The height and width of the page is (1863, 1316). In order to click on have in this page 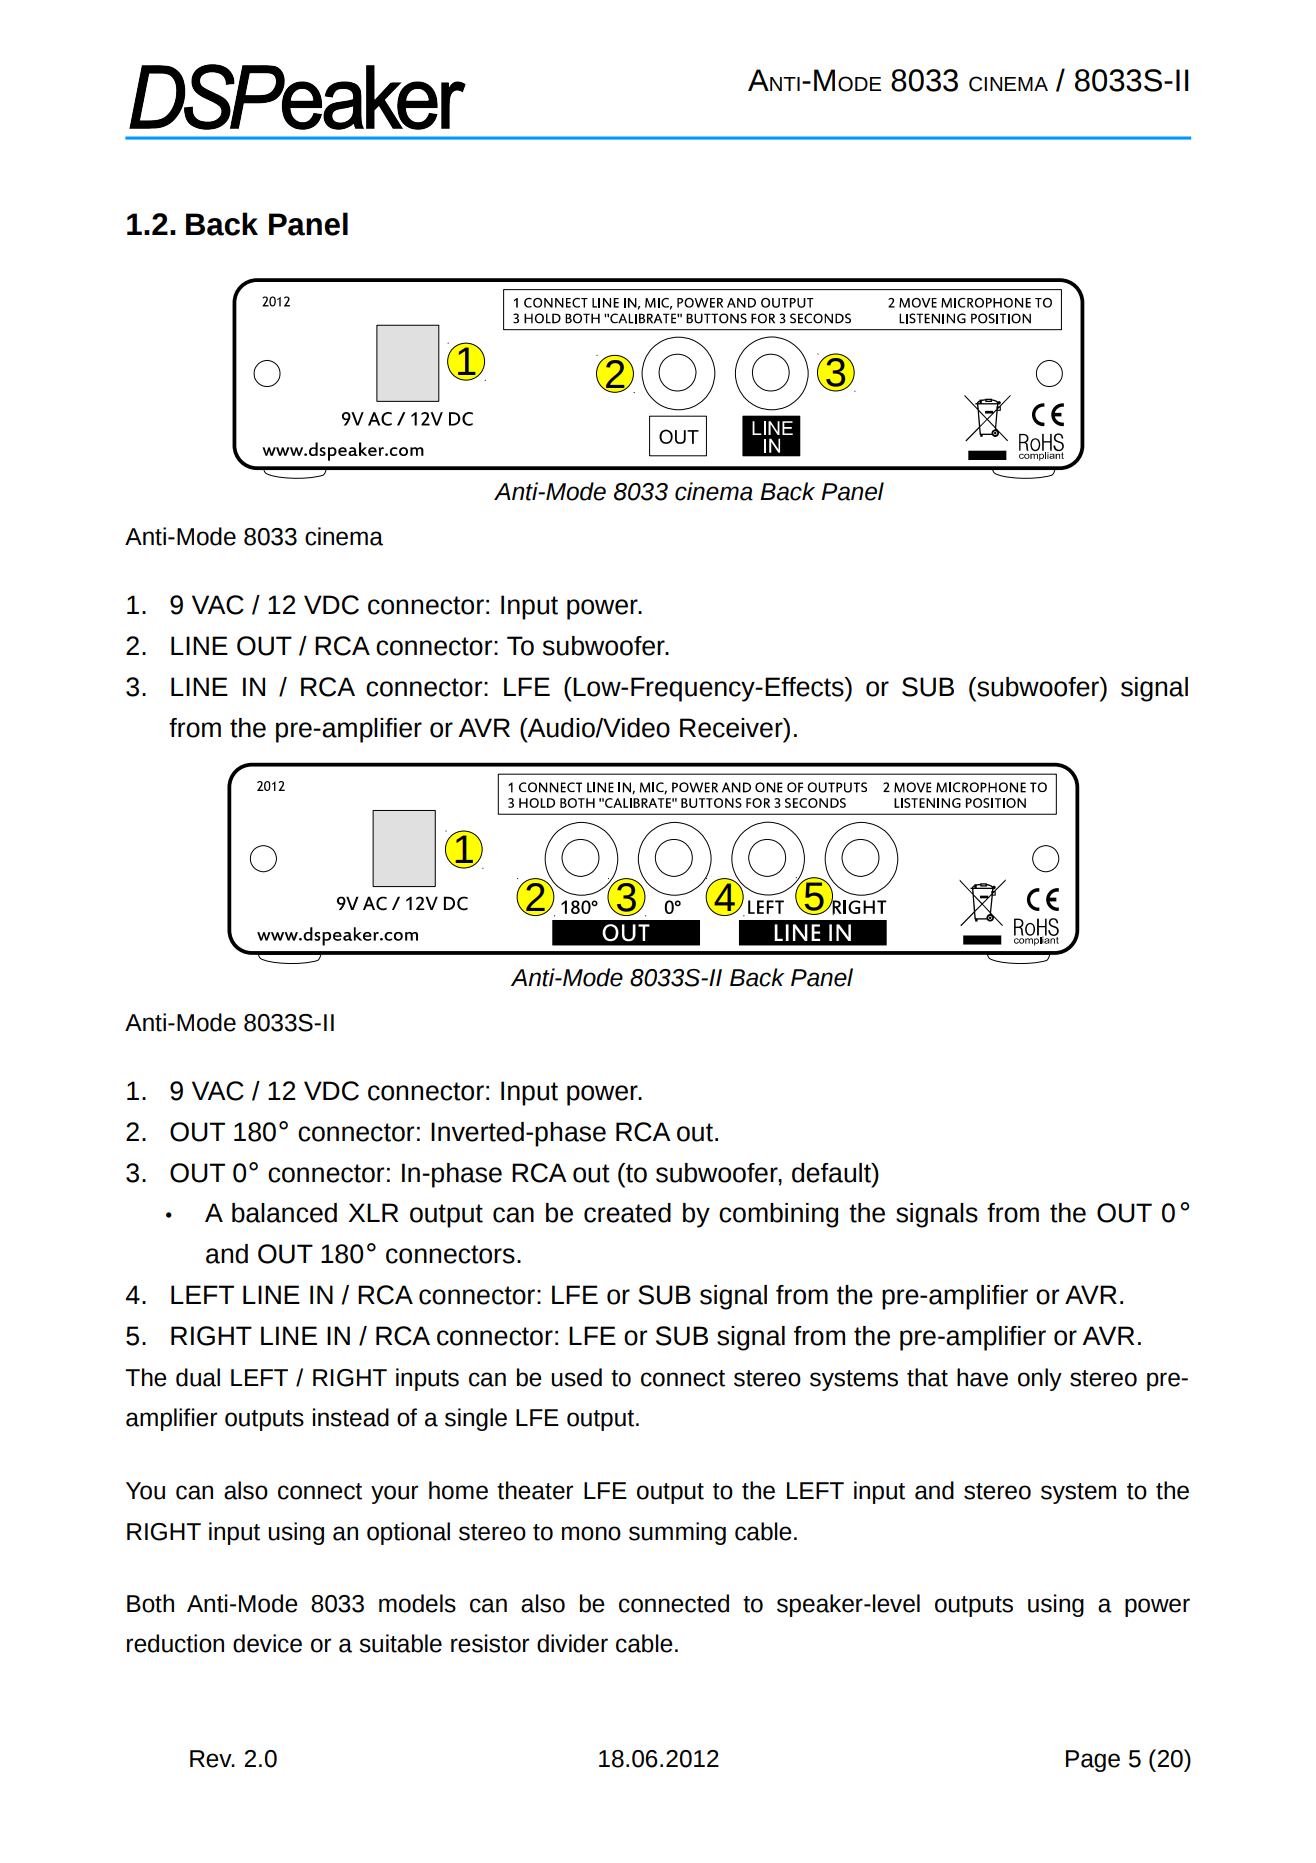, I will do `click(982, 1377)`.
